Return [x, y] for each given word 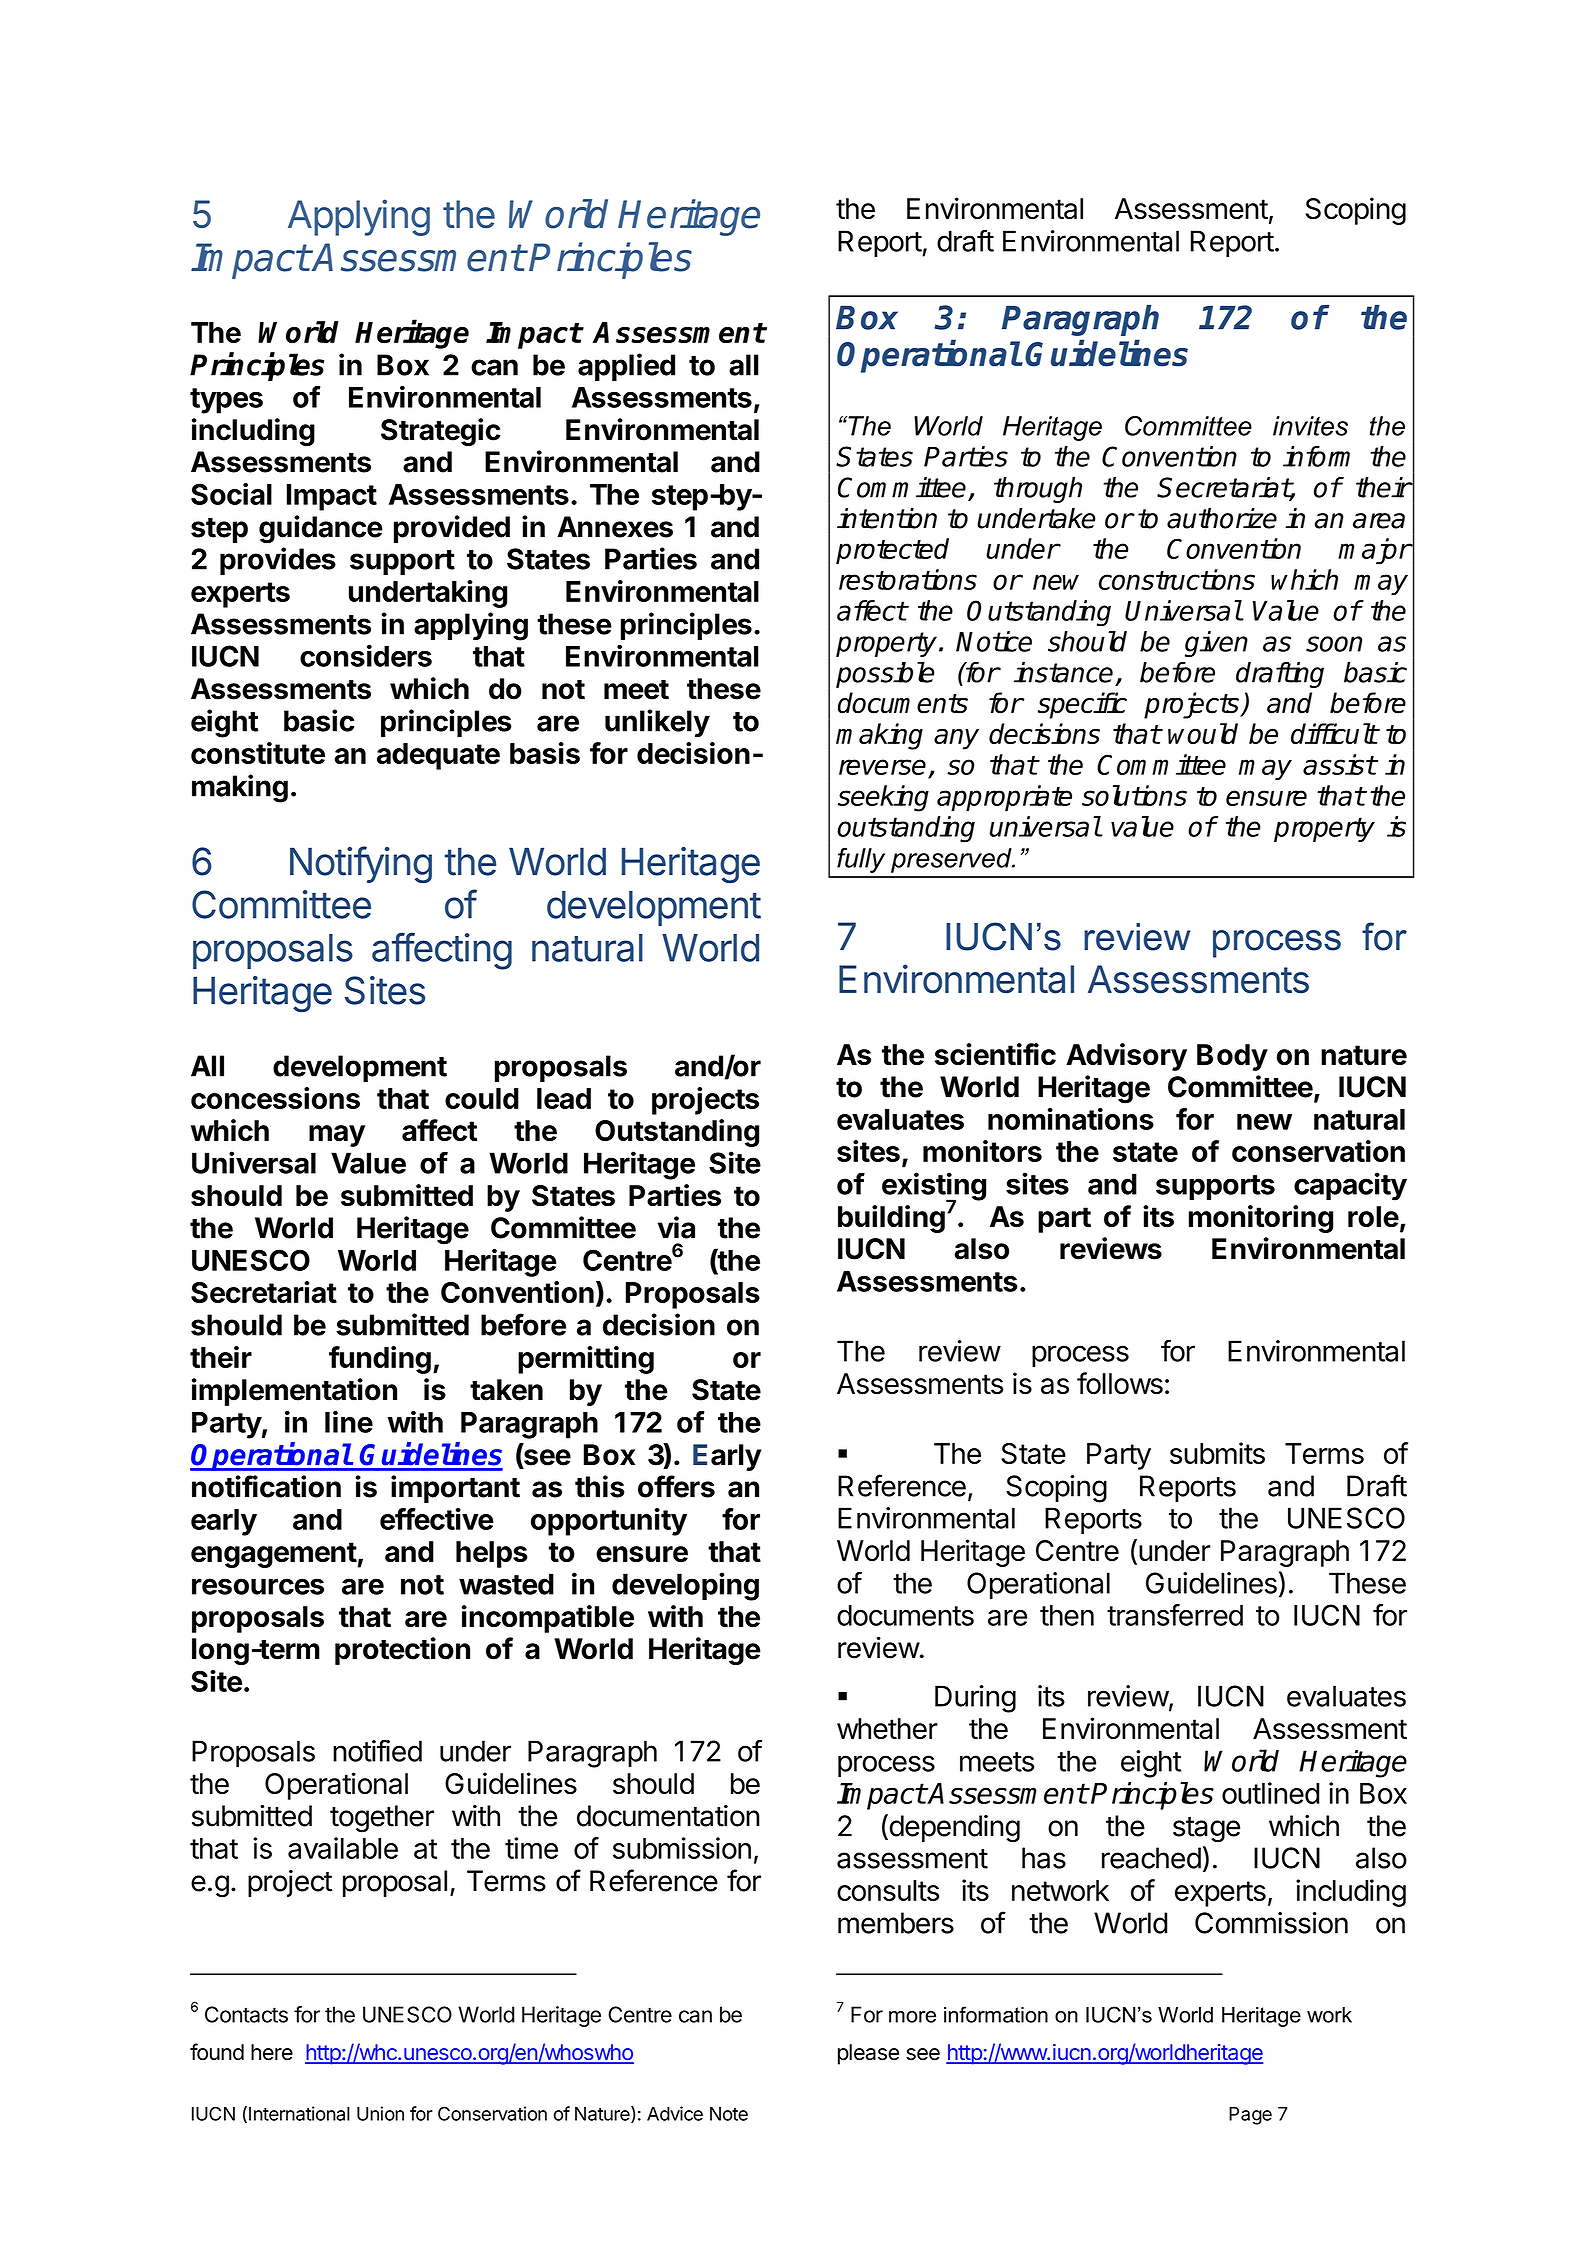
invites [1310, 426]
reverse [884, 768]
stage [1206, 1830]
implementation [294, 1392]
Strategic [441, 432]
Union [380, 2113]
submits [1217, 1453]
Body [1232, 1057]
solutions [1134, 795]
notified [377, 1750]
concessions [275, 1098]
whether [887, 1729]
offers [676, 1486]
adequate [438, 756]
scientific [995, 1054]
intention [887, 518]
